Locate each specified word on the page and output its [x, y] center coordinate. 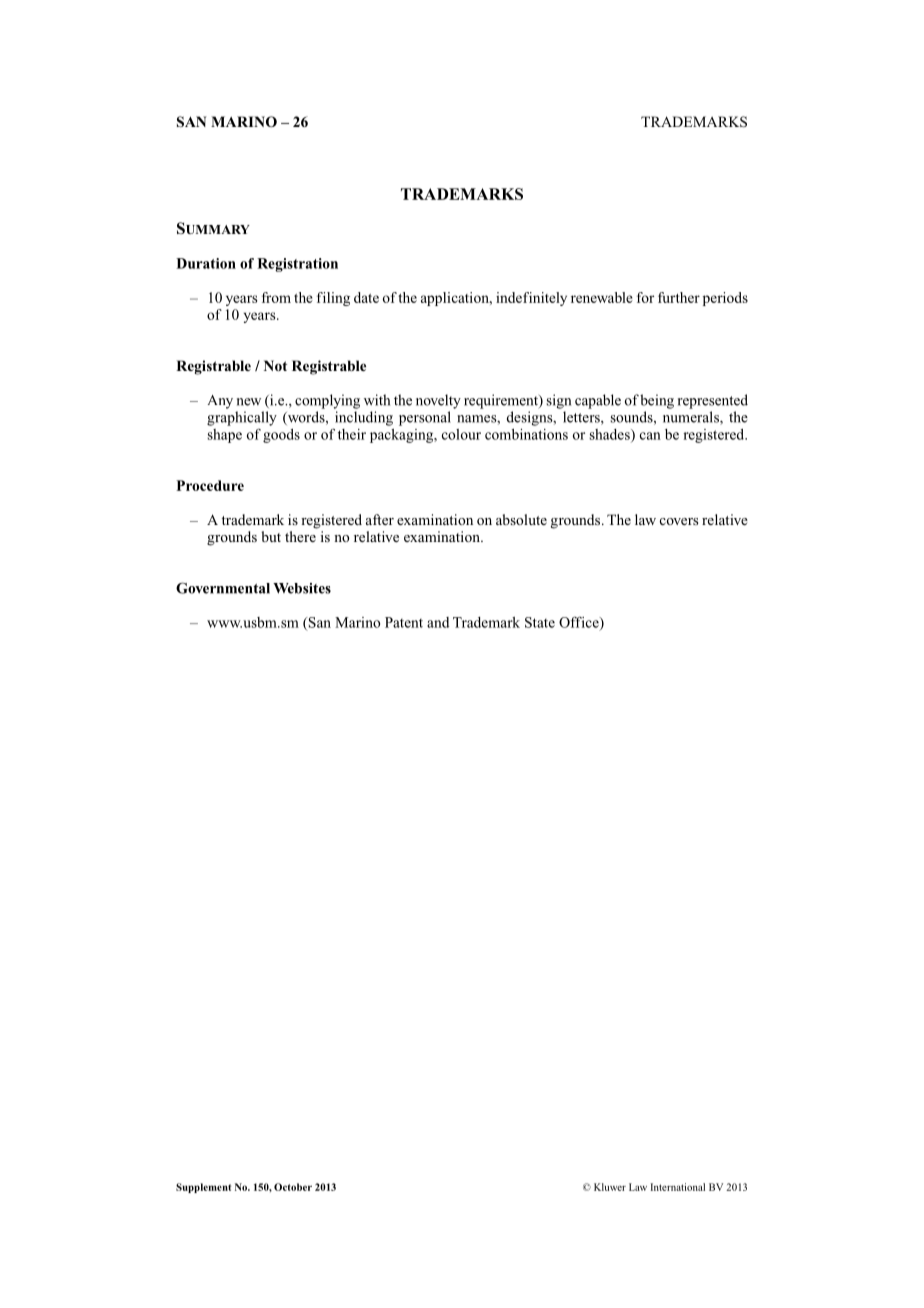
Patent [404, 622]
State [540, 622]
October [293, 1187]
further [679, 297]
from [276, 297]
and [438, 622]
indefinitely [531, 299]
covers [679, 521]
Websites [302, 588]
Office [580, 623]
